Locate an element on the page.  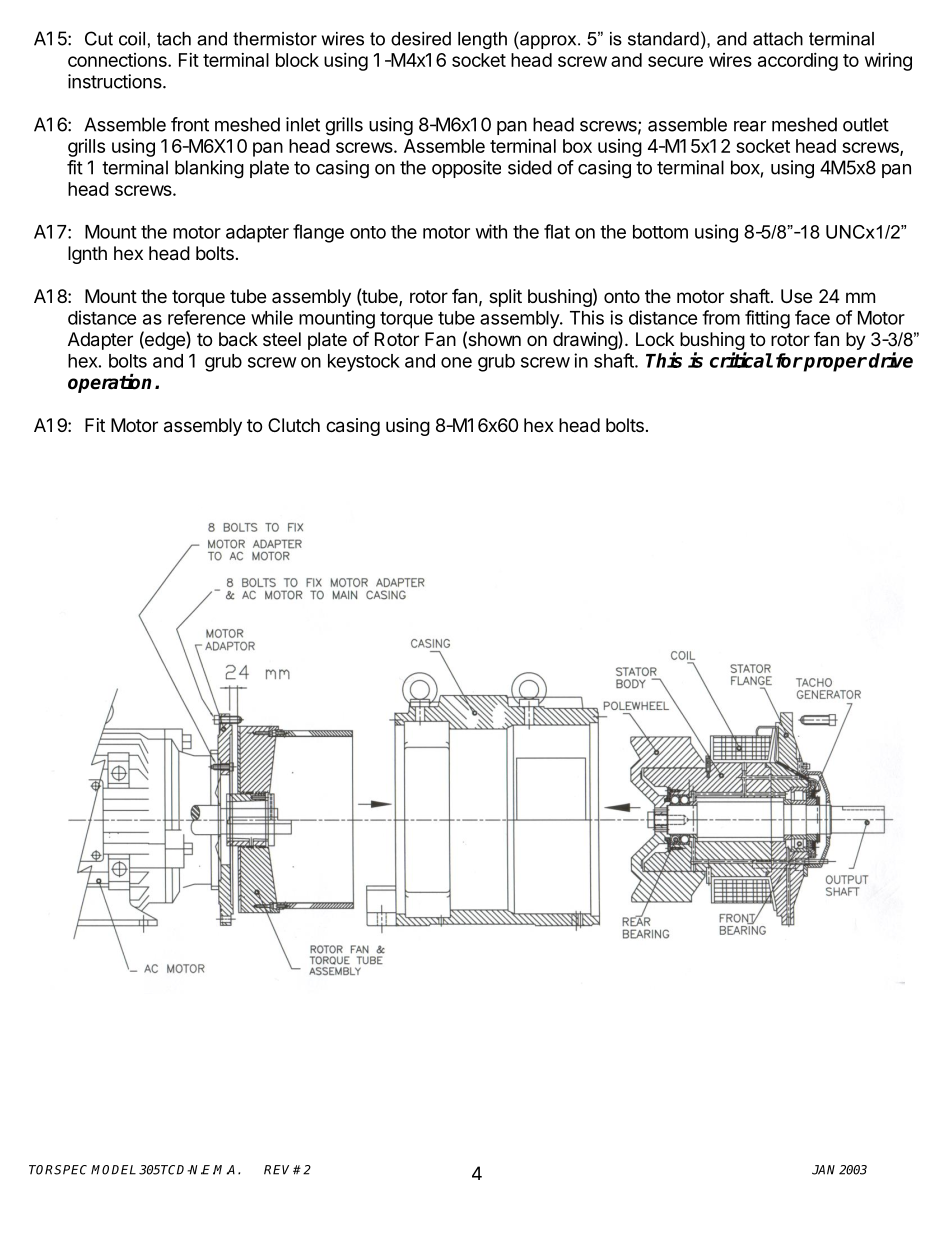
MODEL is located at coordinates (113, 1170).
